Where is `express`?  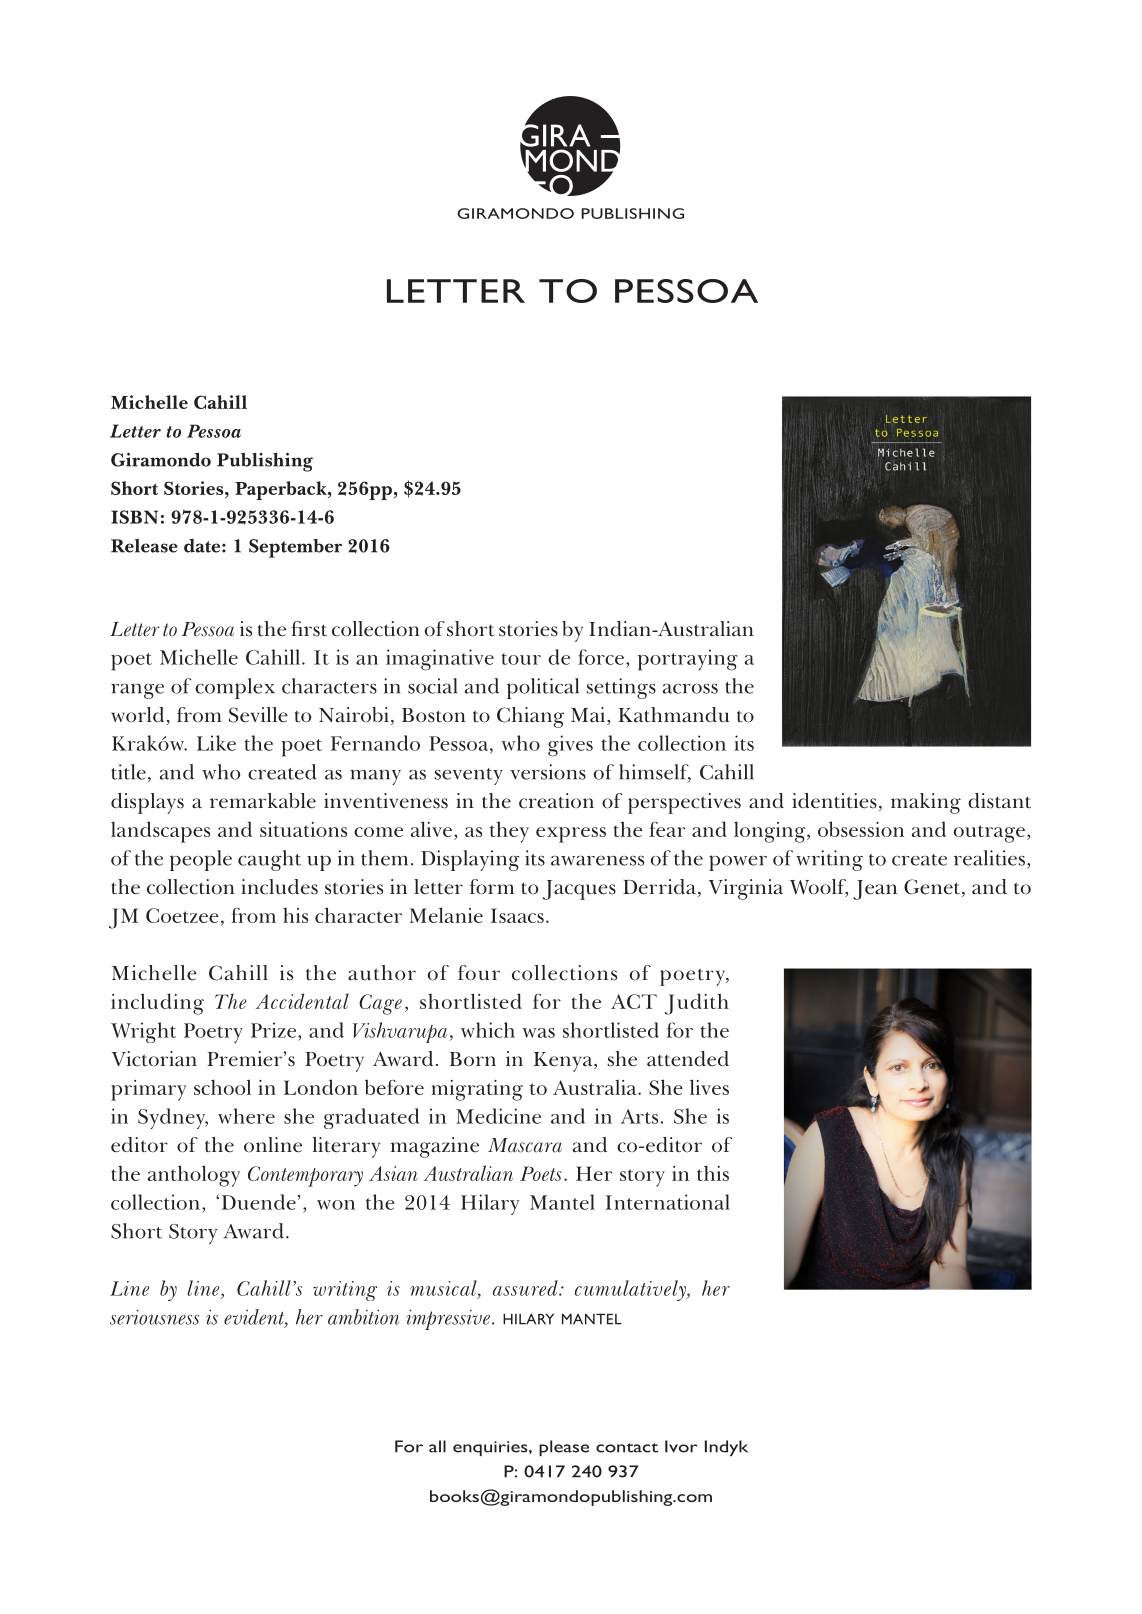
express is located at coordinates (571, 835).
